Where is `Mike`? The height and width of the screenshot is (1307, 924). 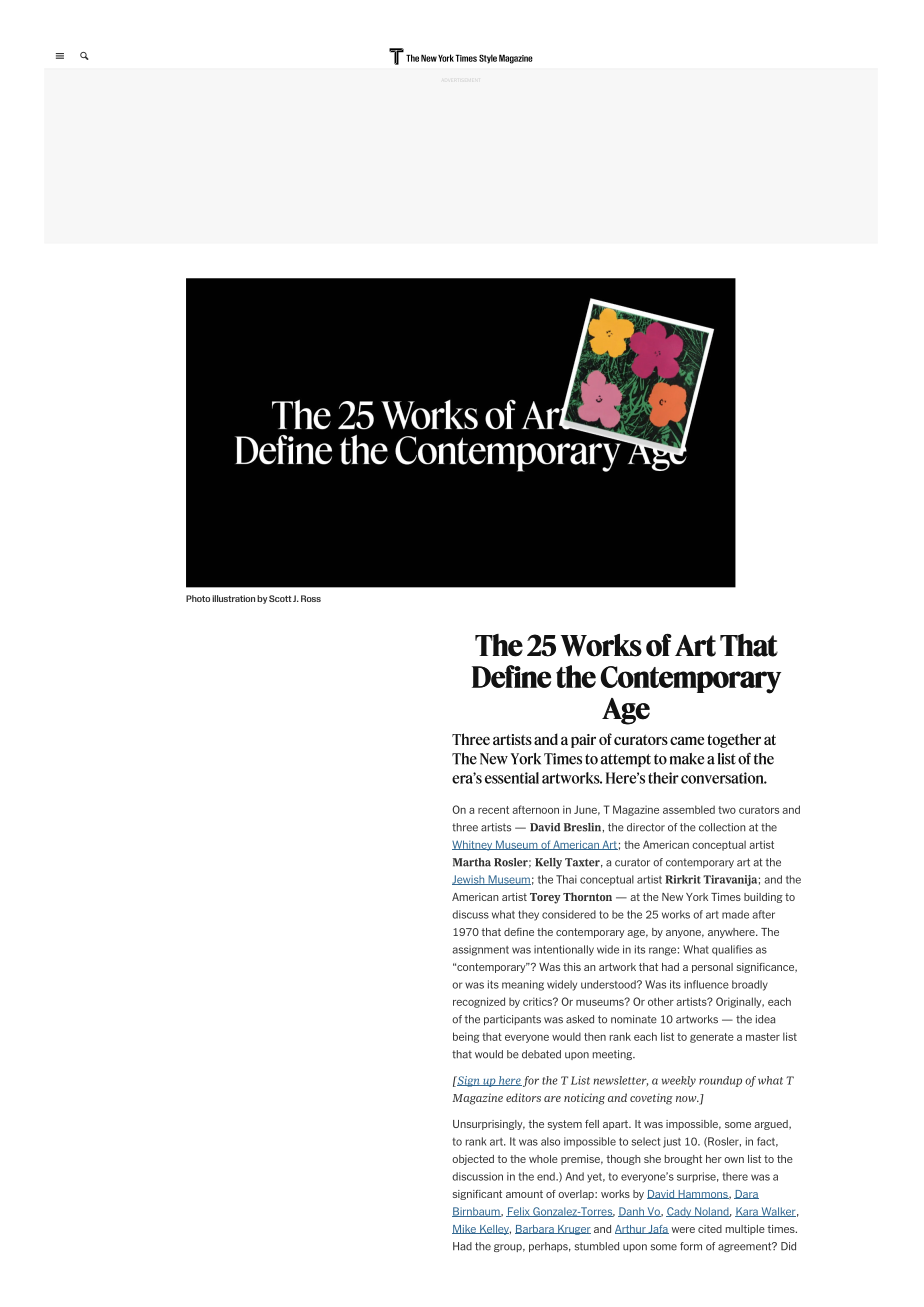 Mike is located at coordinates (465, 1229).
